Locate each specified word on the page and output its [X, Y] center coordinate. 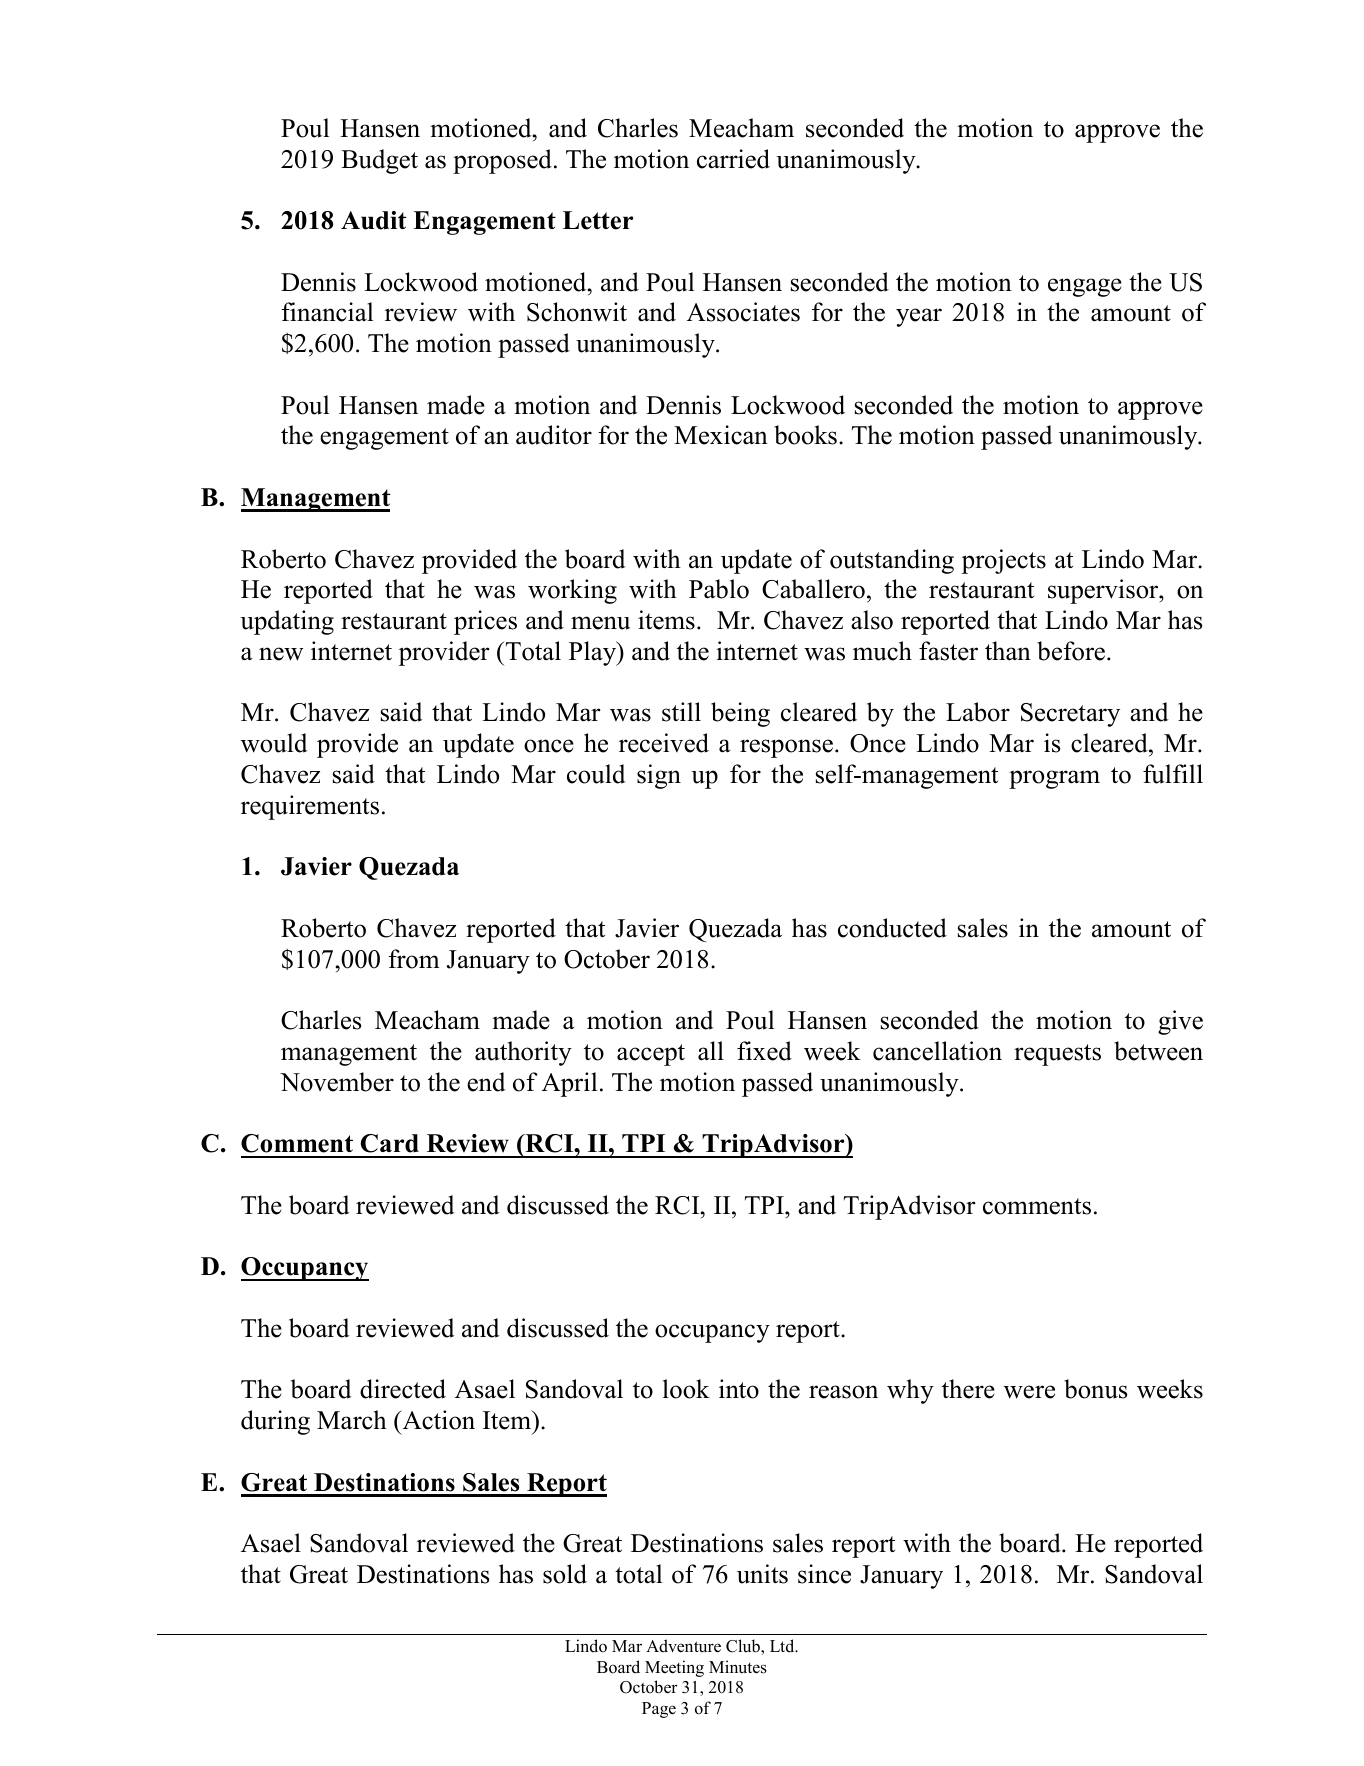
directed [403, 1389]
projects [1004, 561]
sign [659, 776]
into [739, 1389]
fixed [764, 1051]
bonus [1095, 1389]
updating [287, 622]
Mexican [721, 435]
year [919, 317]
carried [733, 159]
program [1054, 779]
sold [565, 1574]
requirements [310, 807]
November [337, 1082]
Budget [379, 161]
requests [1057, 1055]
